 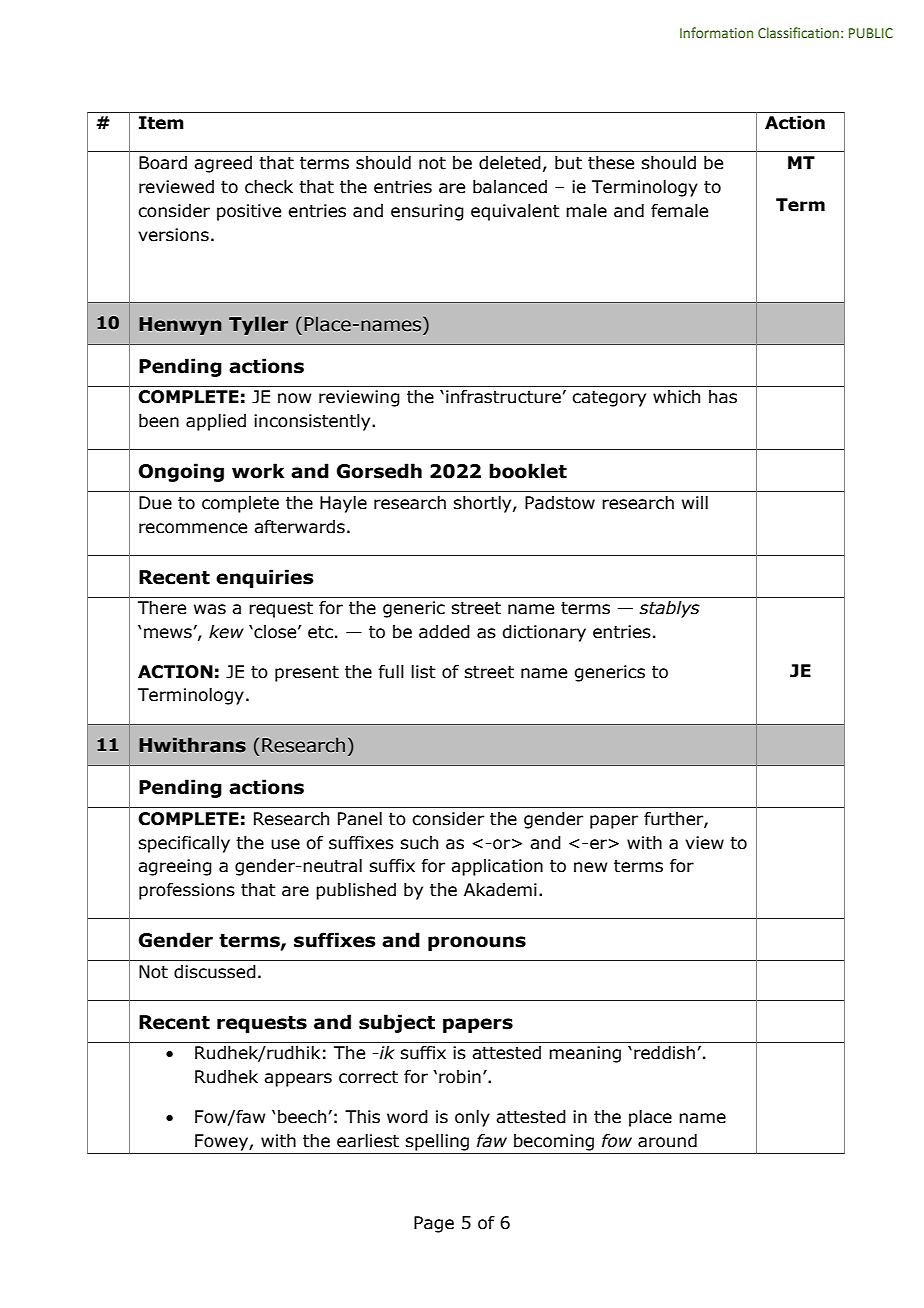 What do you see at coordinates (161, 123) in the screenshot?
I see `Item` at bounding box center [161, 123].
